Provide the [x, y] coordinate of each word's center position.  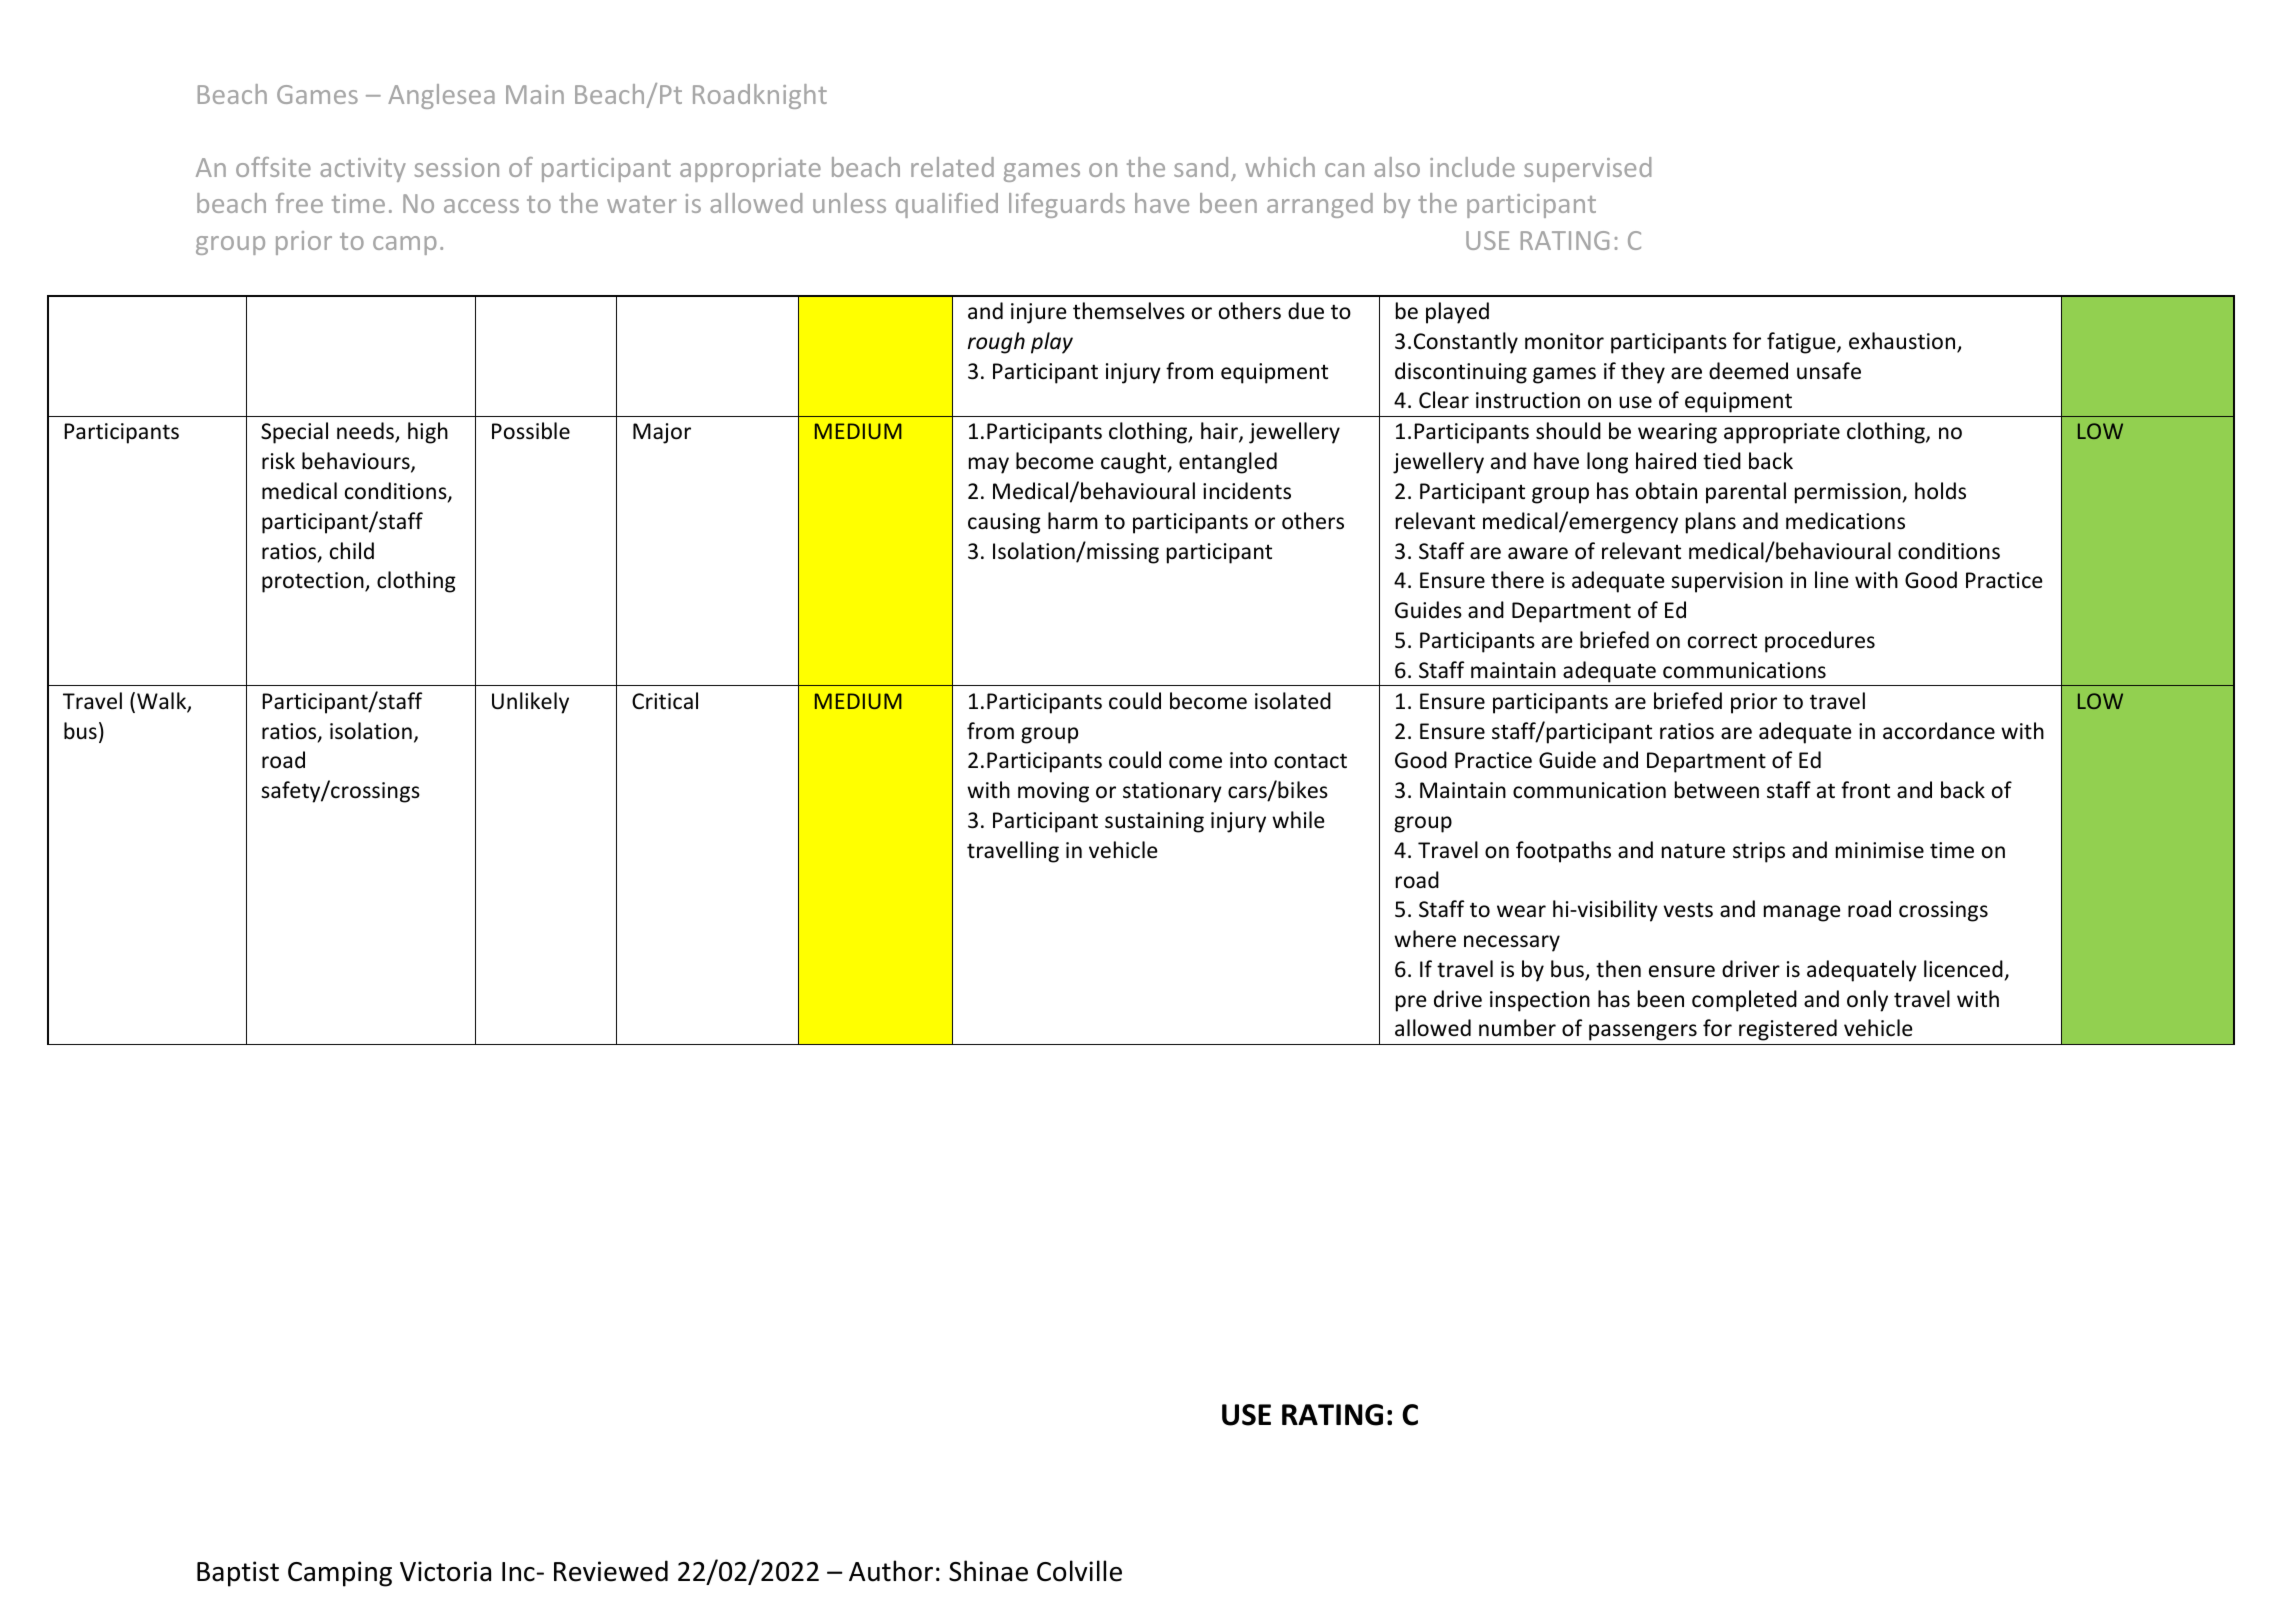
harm [1073, 520]
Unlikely [530, 703]
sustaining [1154, 822]
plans [1711, 523]
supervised [1587, 169]
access [481, 206]
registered [1788, 1030]
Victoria [445, 1571]
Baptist [238, 1574]
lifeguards [1067, 205]
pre [1411, 1003]
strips [1759, 852]
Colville [1079, 1571]
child [352, 551]
